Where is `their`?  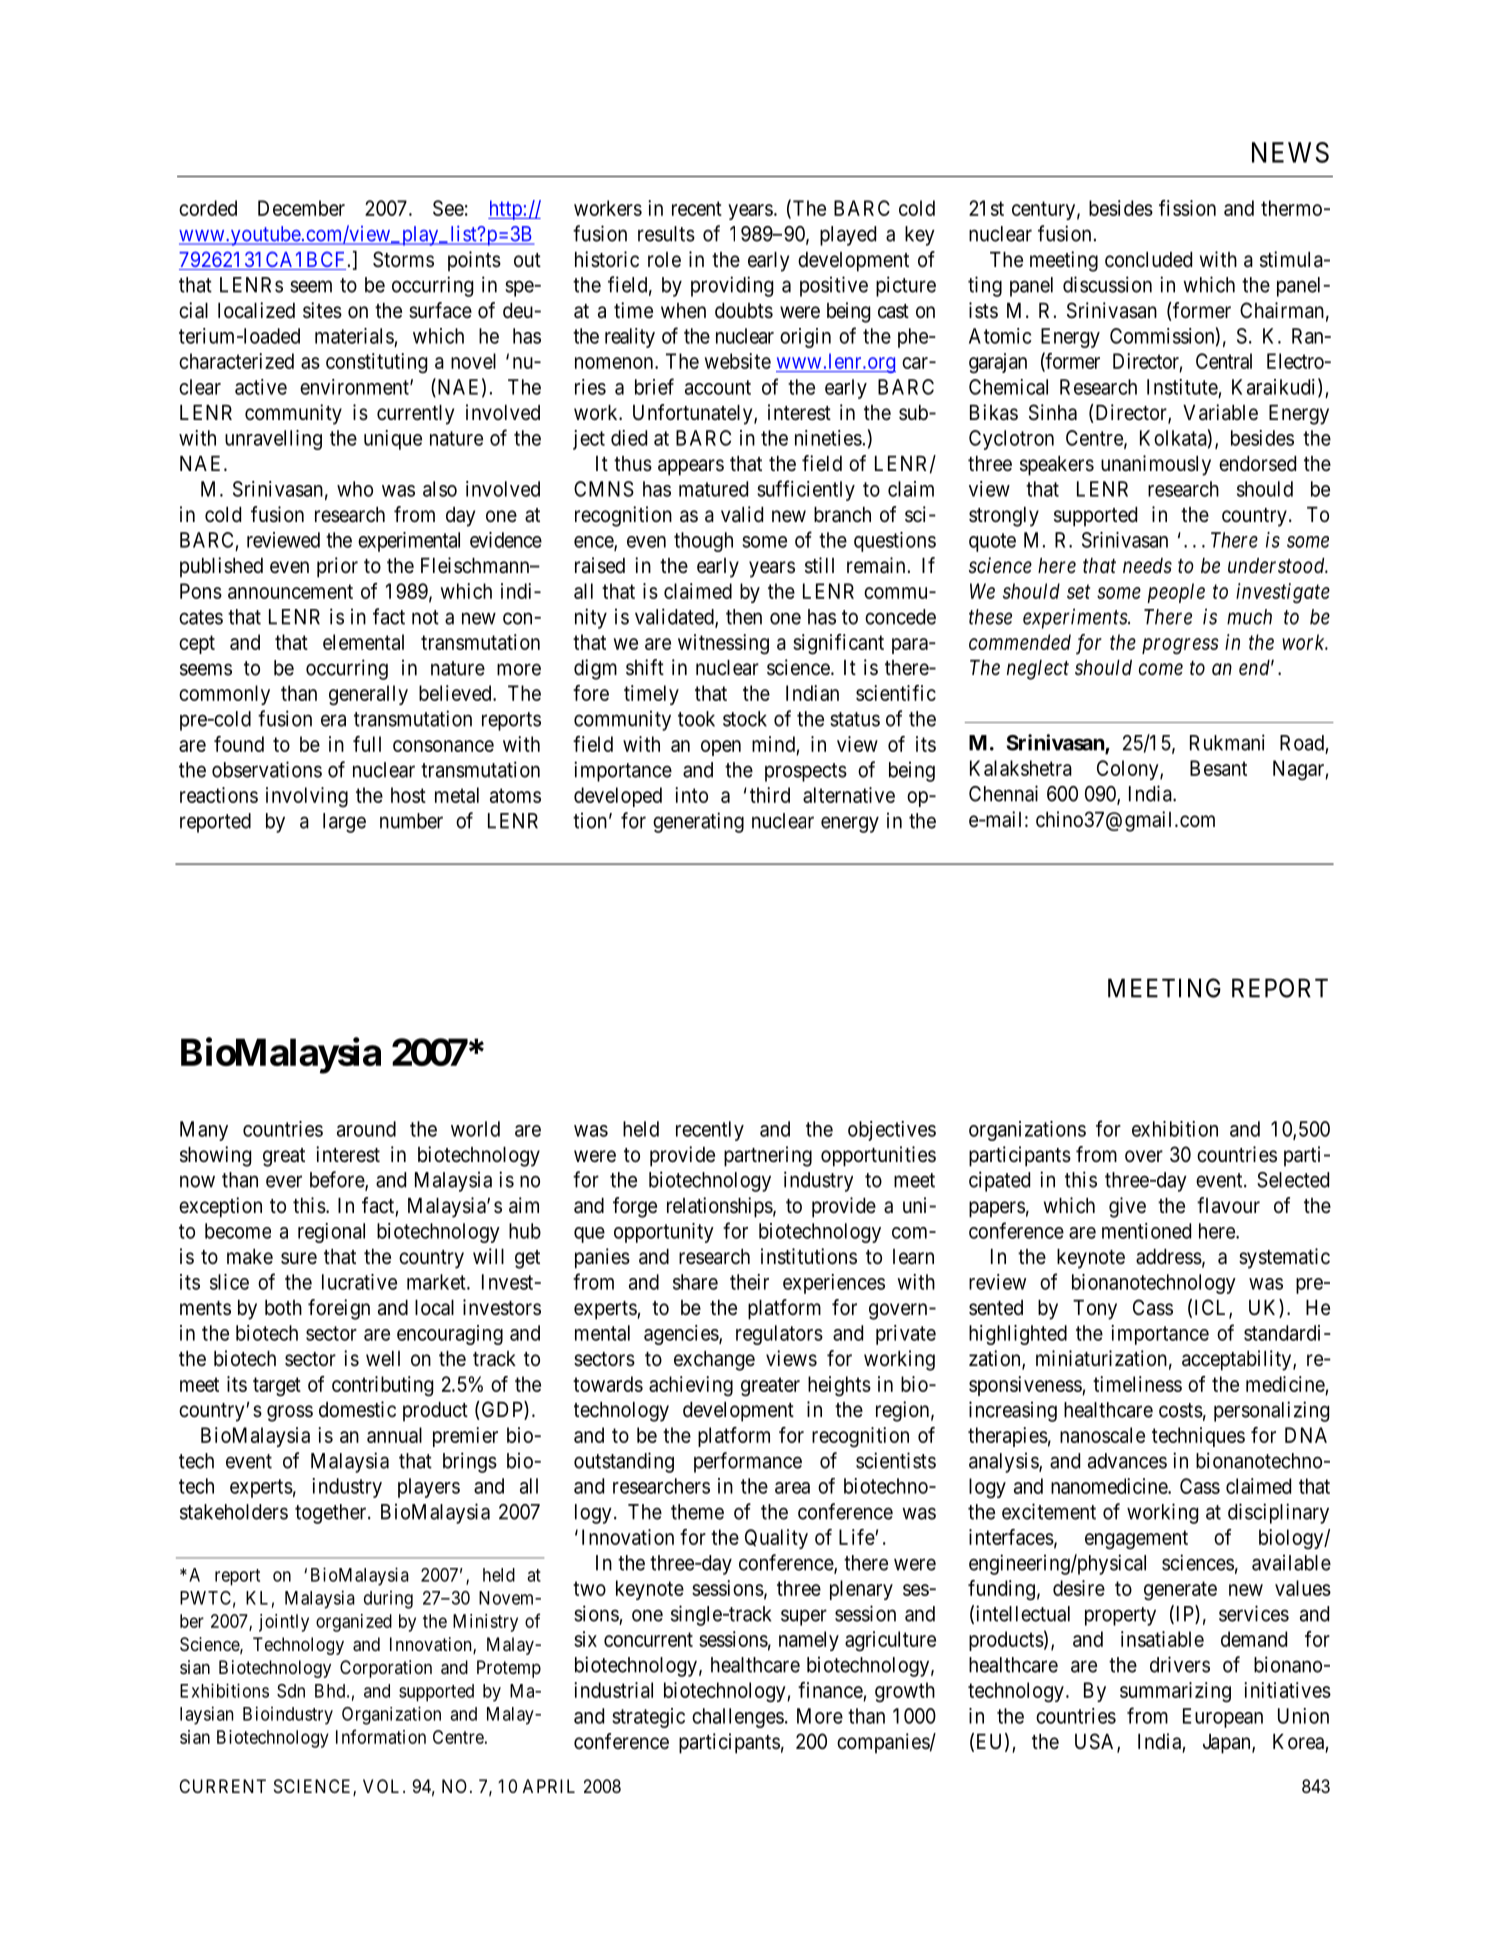
their is located at coordinates (749, 1282).
